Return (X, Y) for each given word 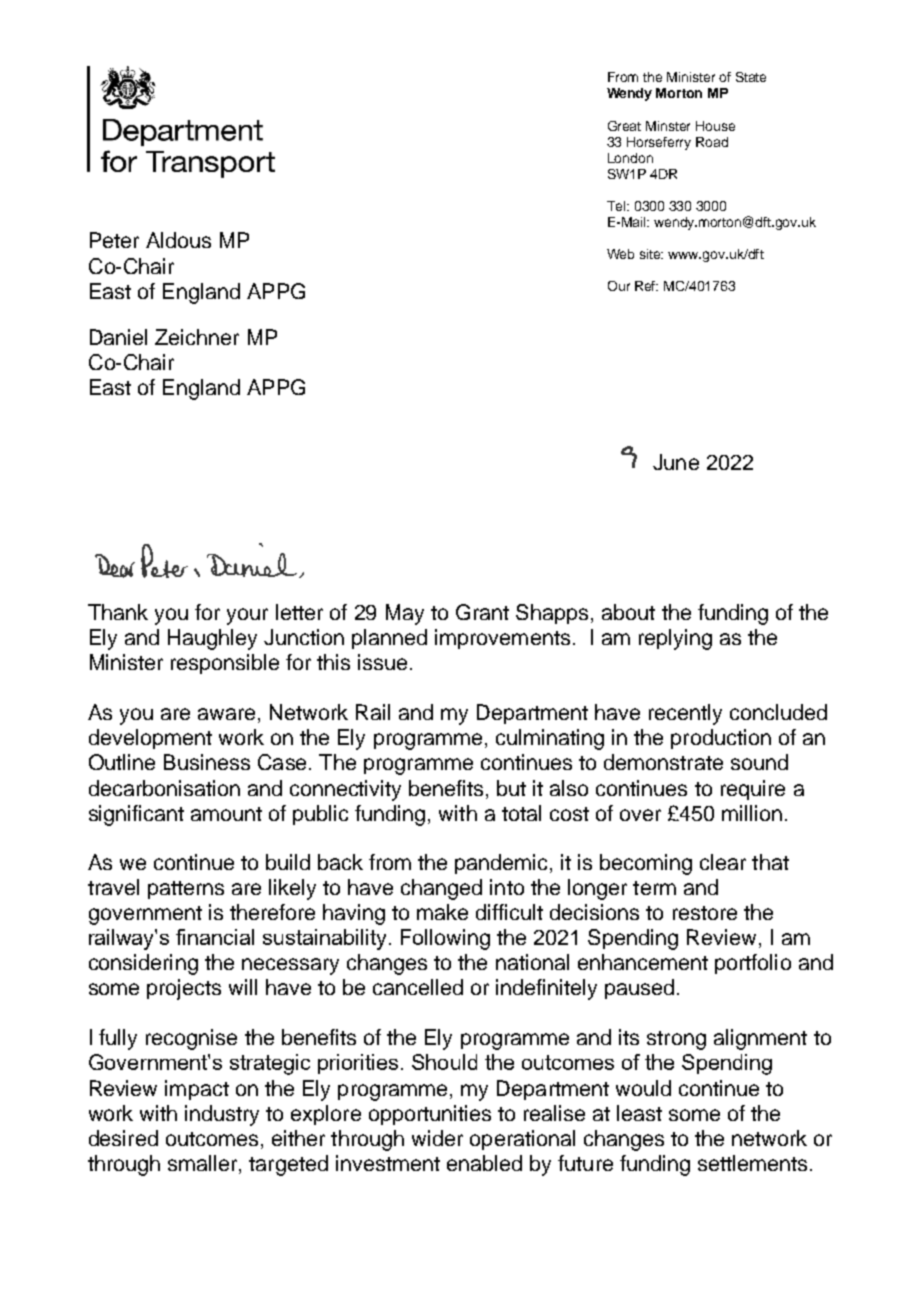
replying (675, 639)
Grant (482, 612)
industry (222, 1115)
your (247, 616)
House (715, 126)
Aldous (178, 240)
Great (624, 126)
